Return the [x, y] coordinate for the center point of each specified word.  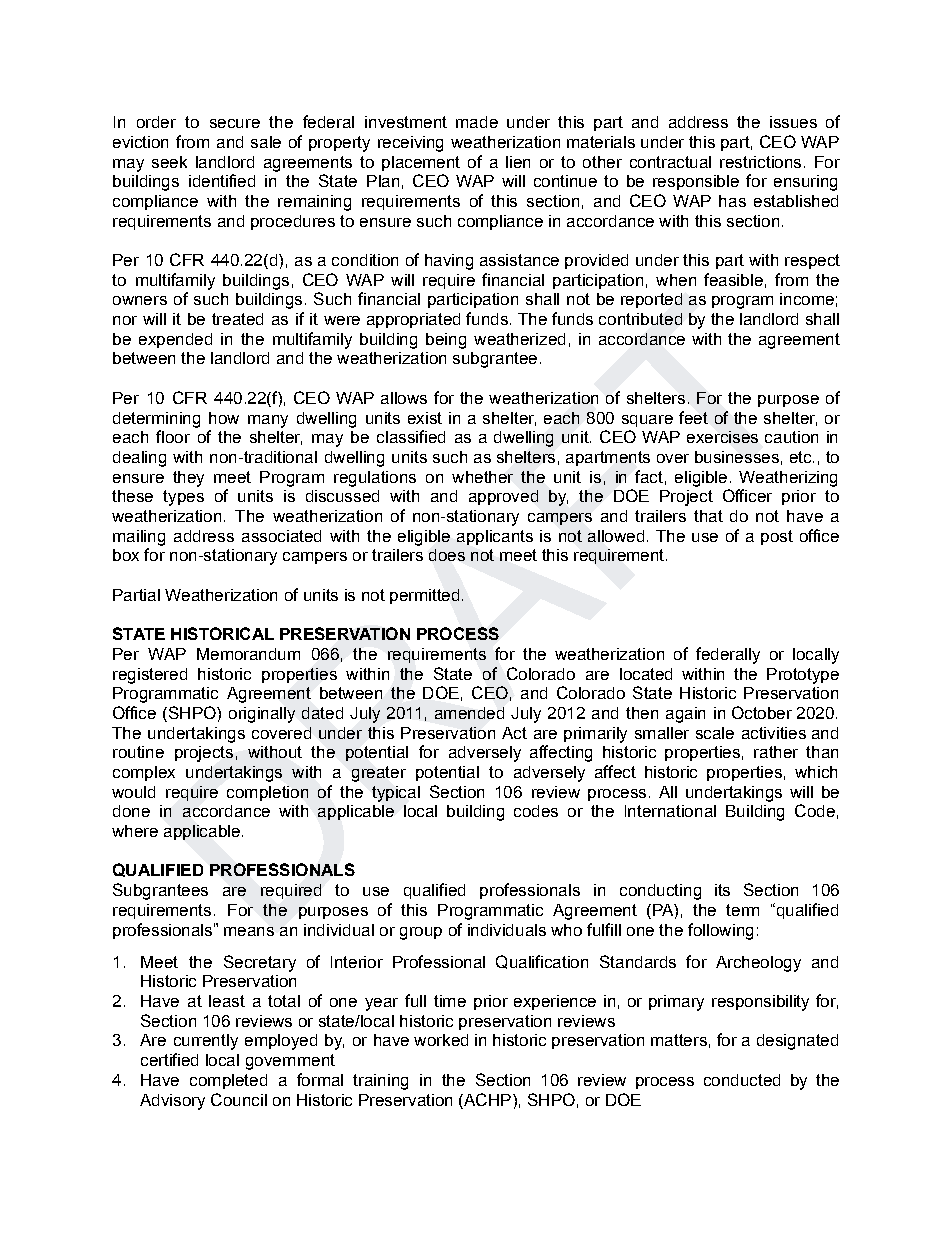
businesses [737, 457]
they [188, 479]
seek [169, 162]
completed [228, 1081]
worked [441, 1040]
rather [776, 752]
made [477, 122]
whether [482, 477]
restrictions [760, 162]
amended [469, 713]
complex [144, 773]
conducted [742, 1080]
